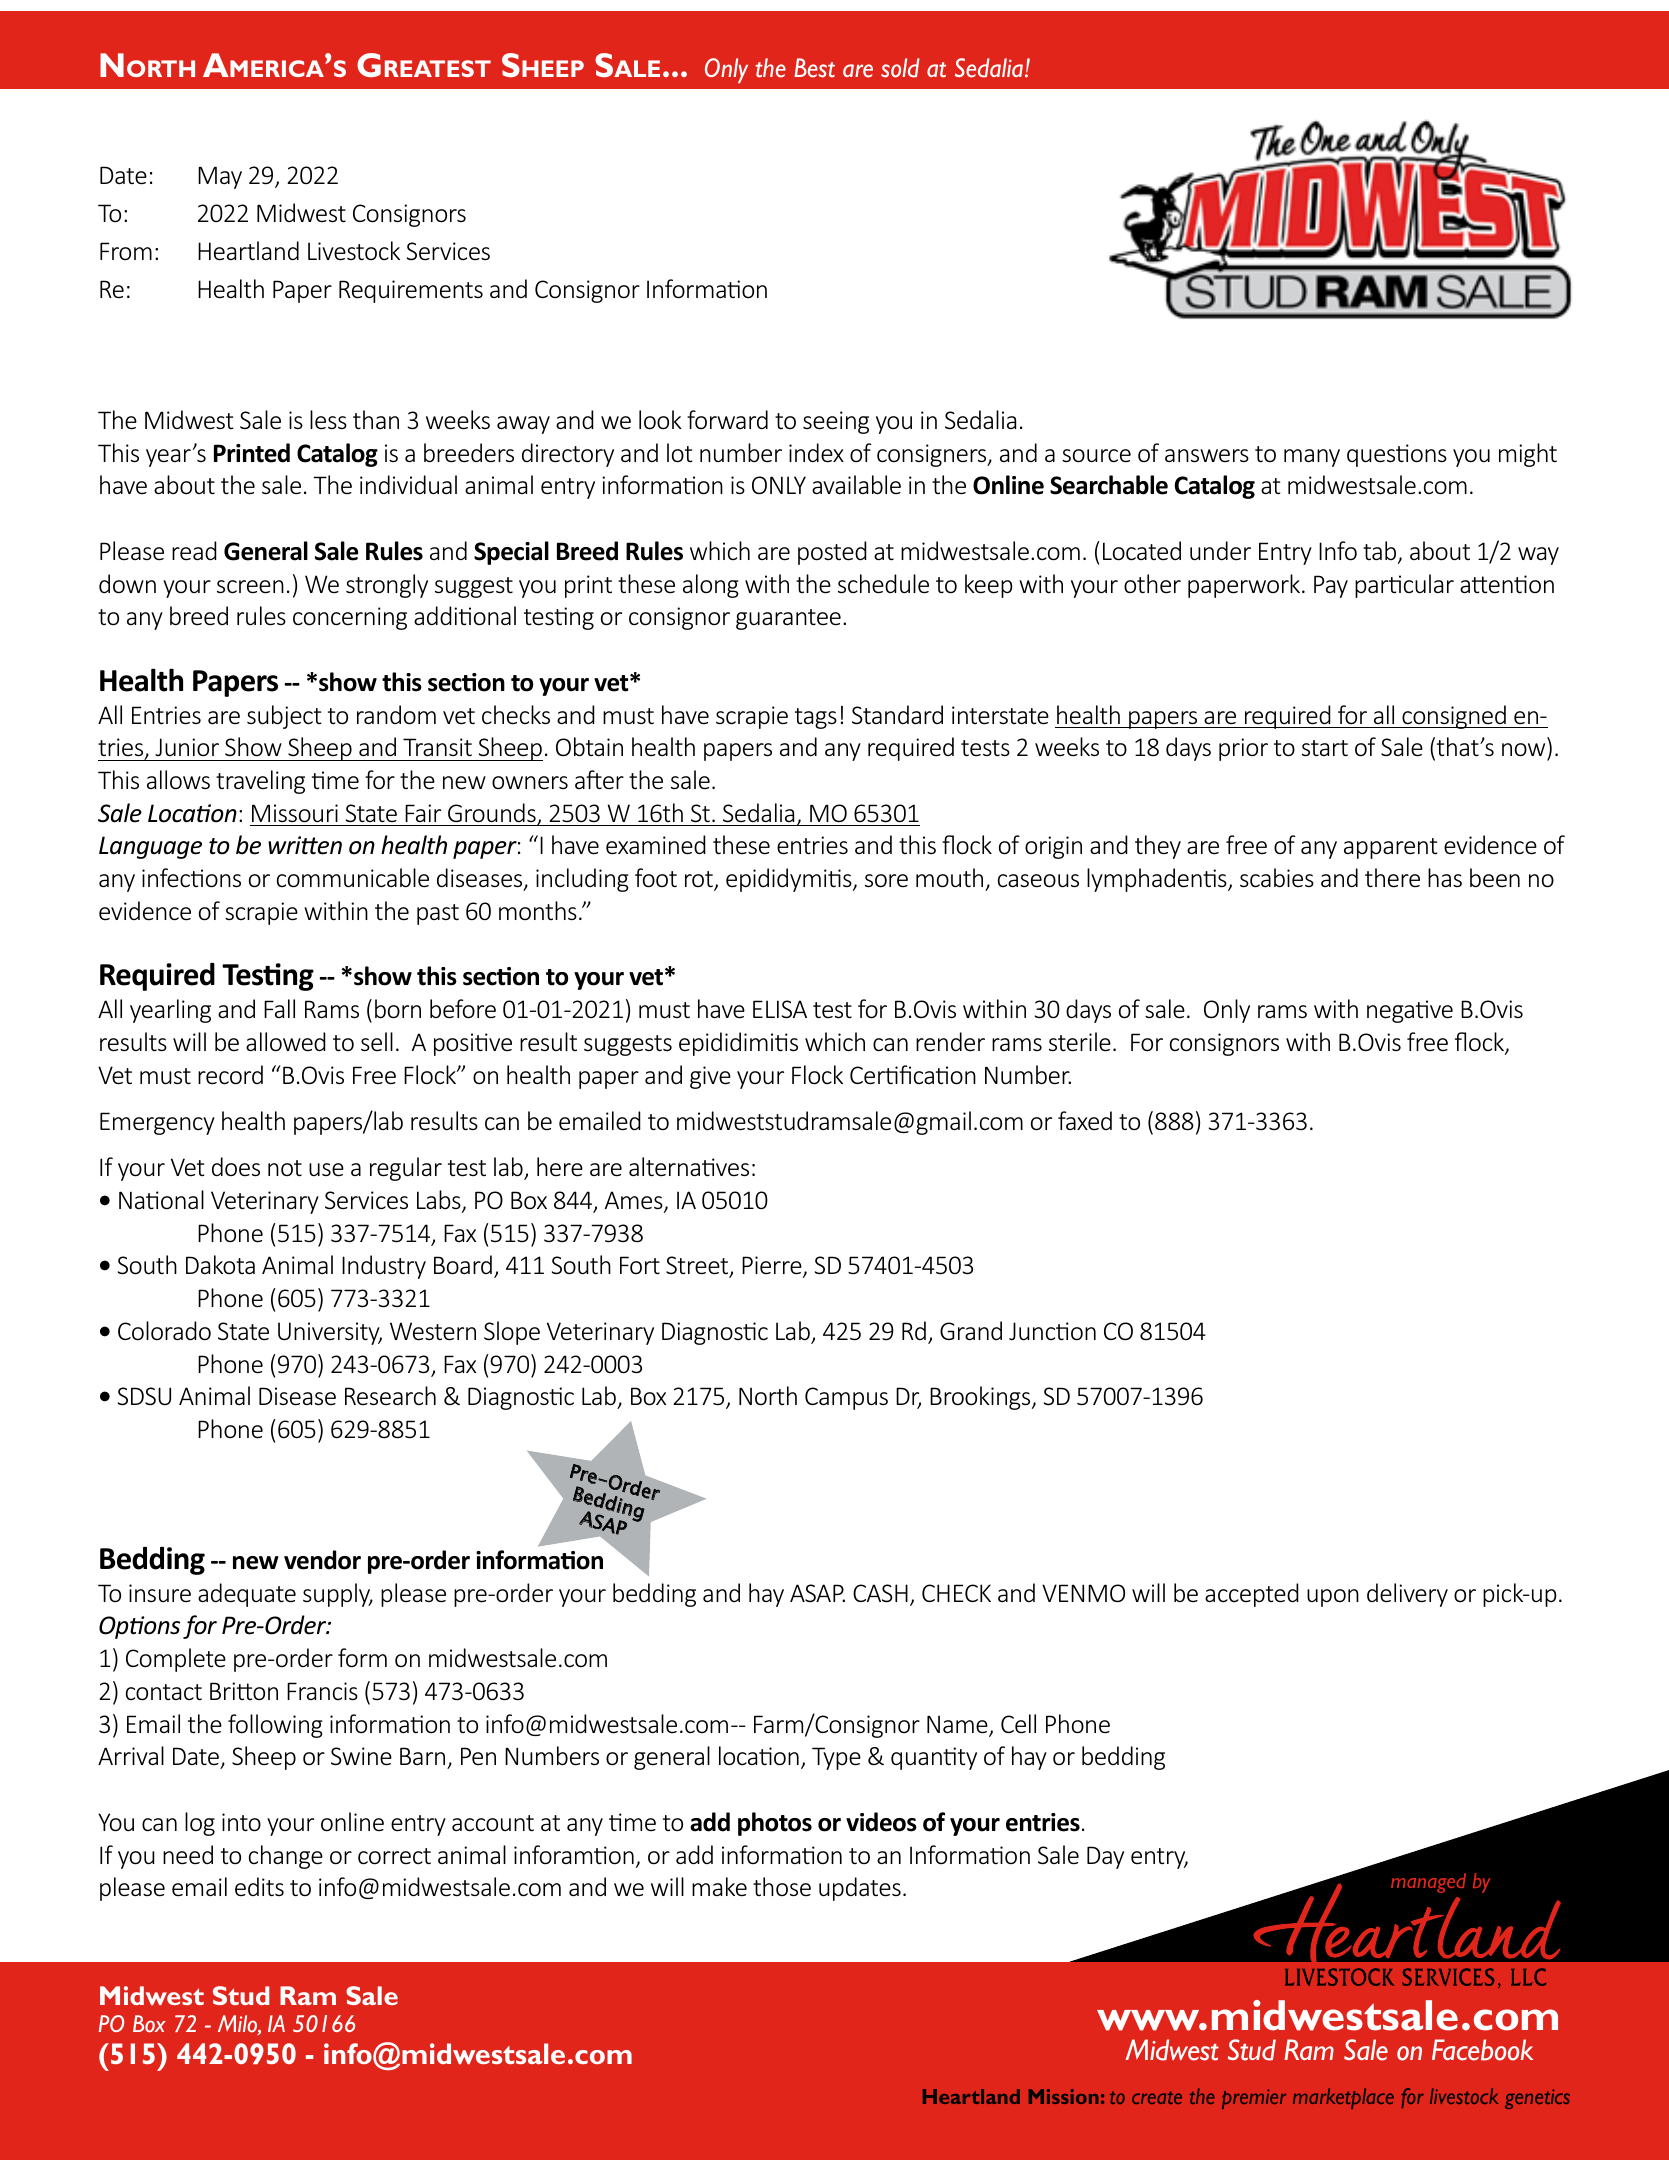  I want to click on questions, so click(1397, 455).
